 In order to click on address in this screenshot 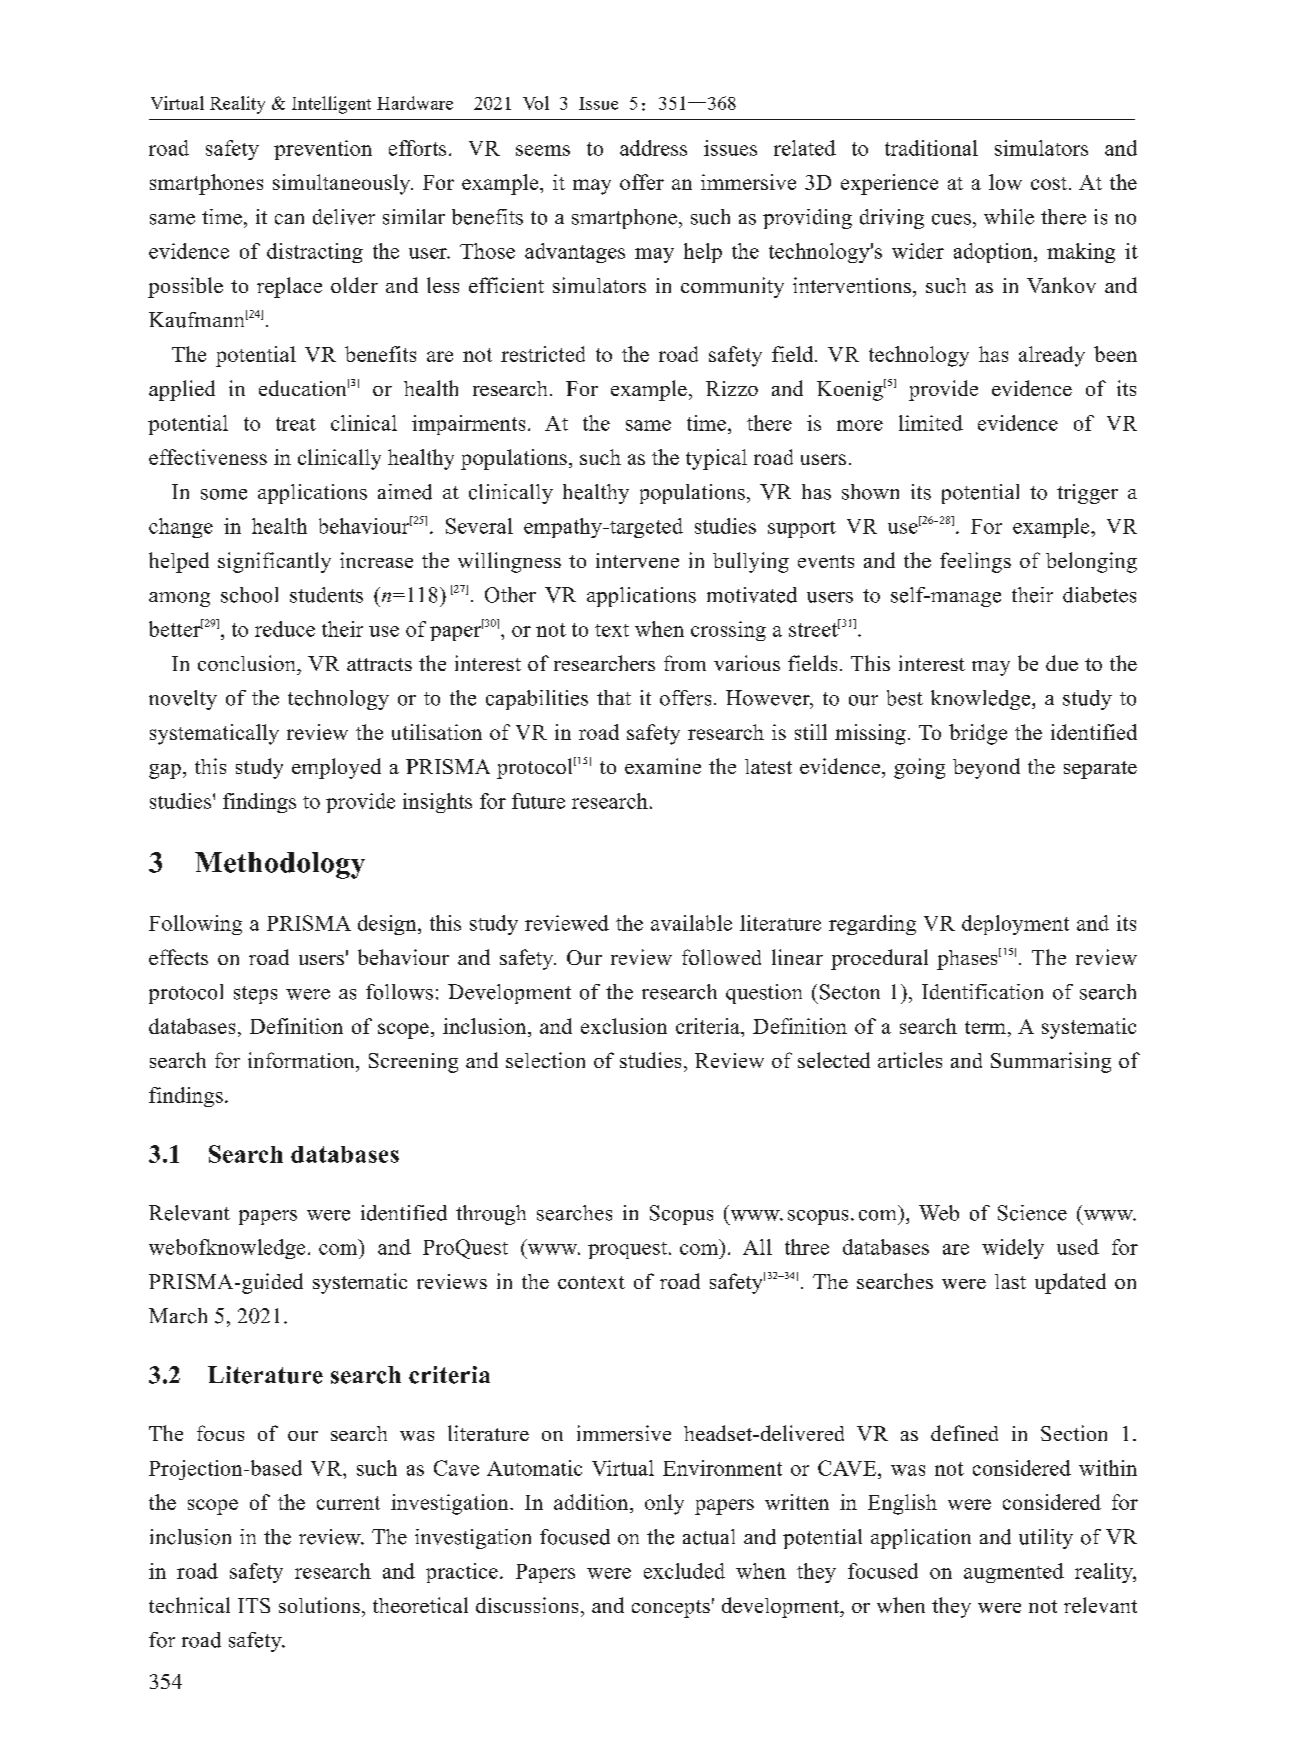, I will do `click(653, 148)`.
